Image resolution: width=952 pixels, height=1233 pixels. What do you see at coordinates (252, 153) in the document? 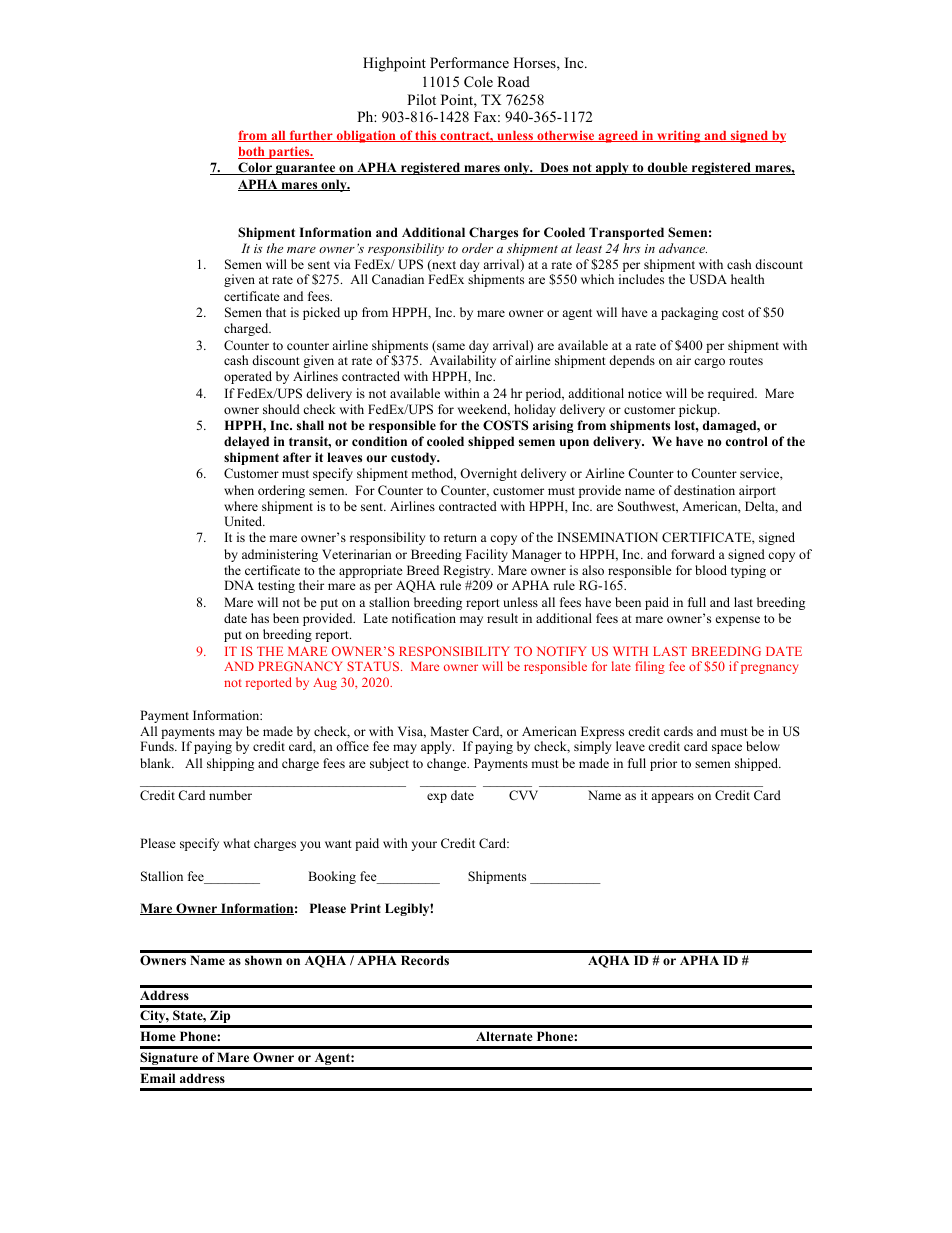
I see `both` at bounding box center [252, 153].
